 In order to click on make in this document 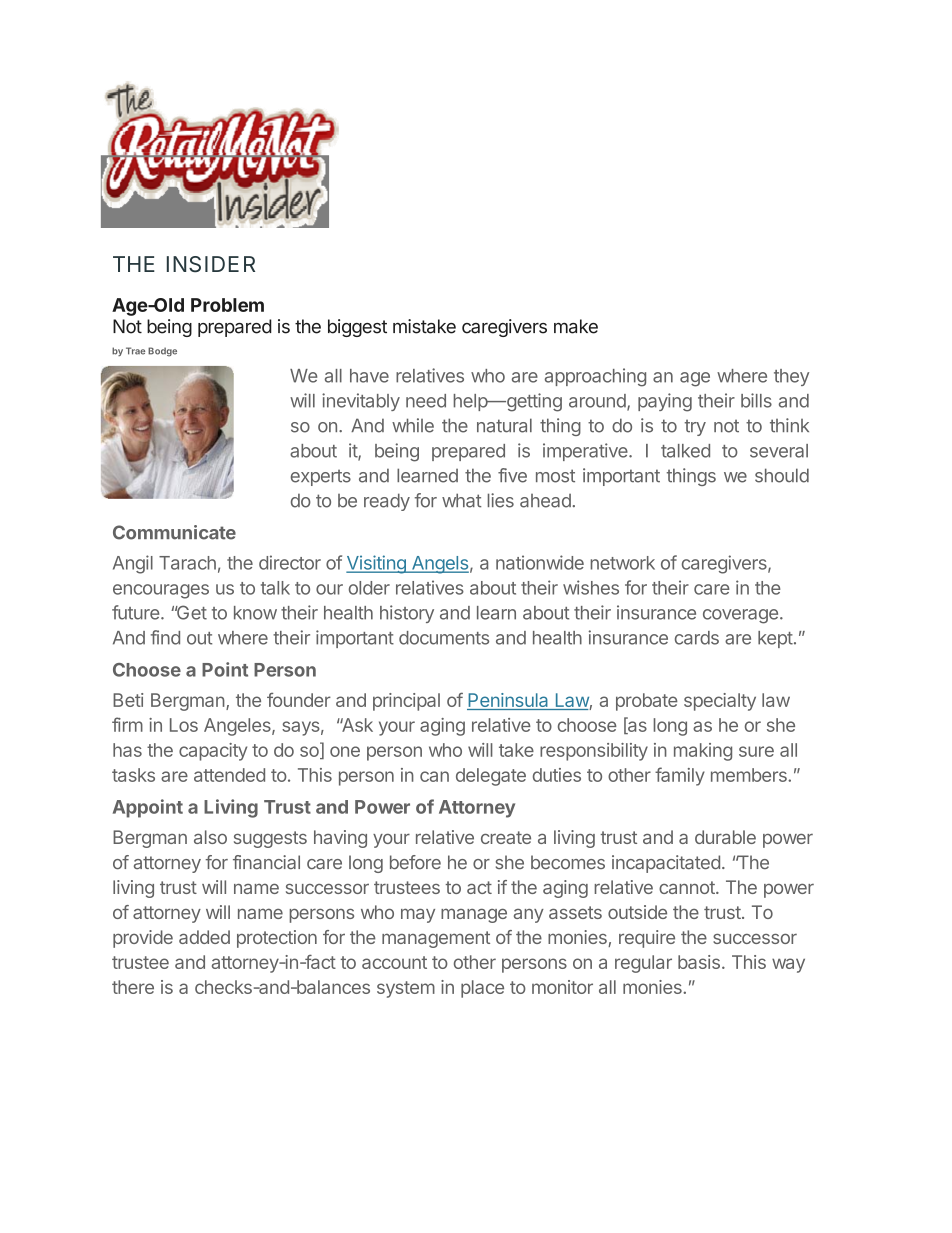, I will do `click(576, 326)`.
